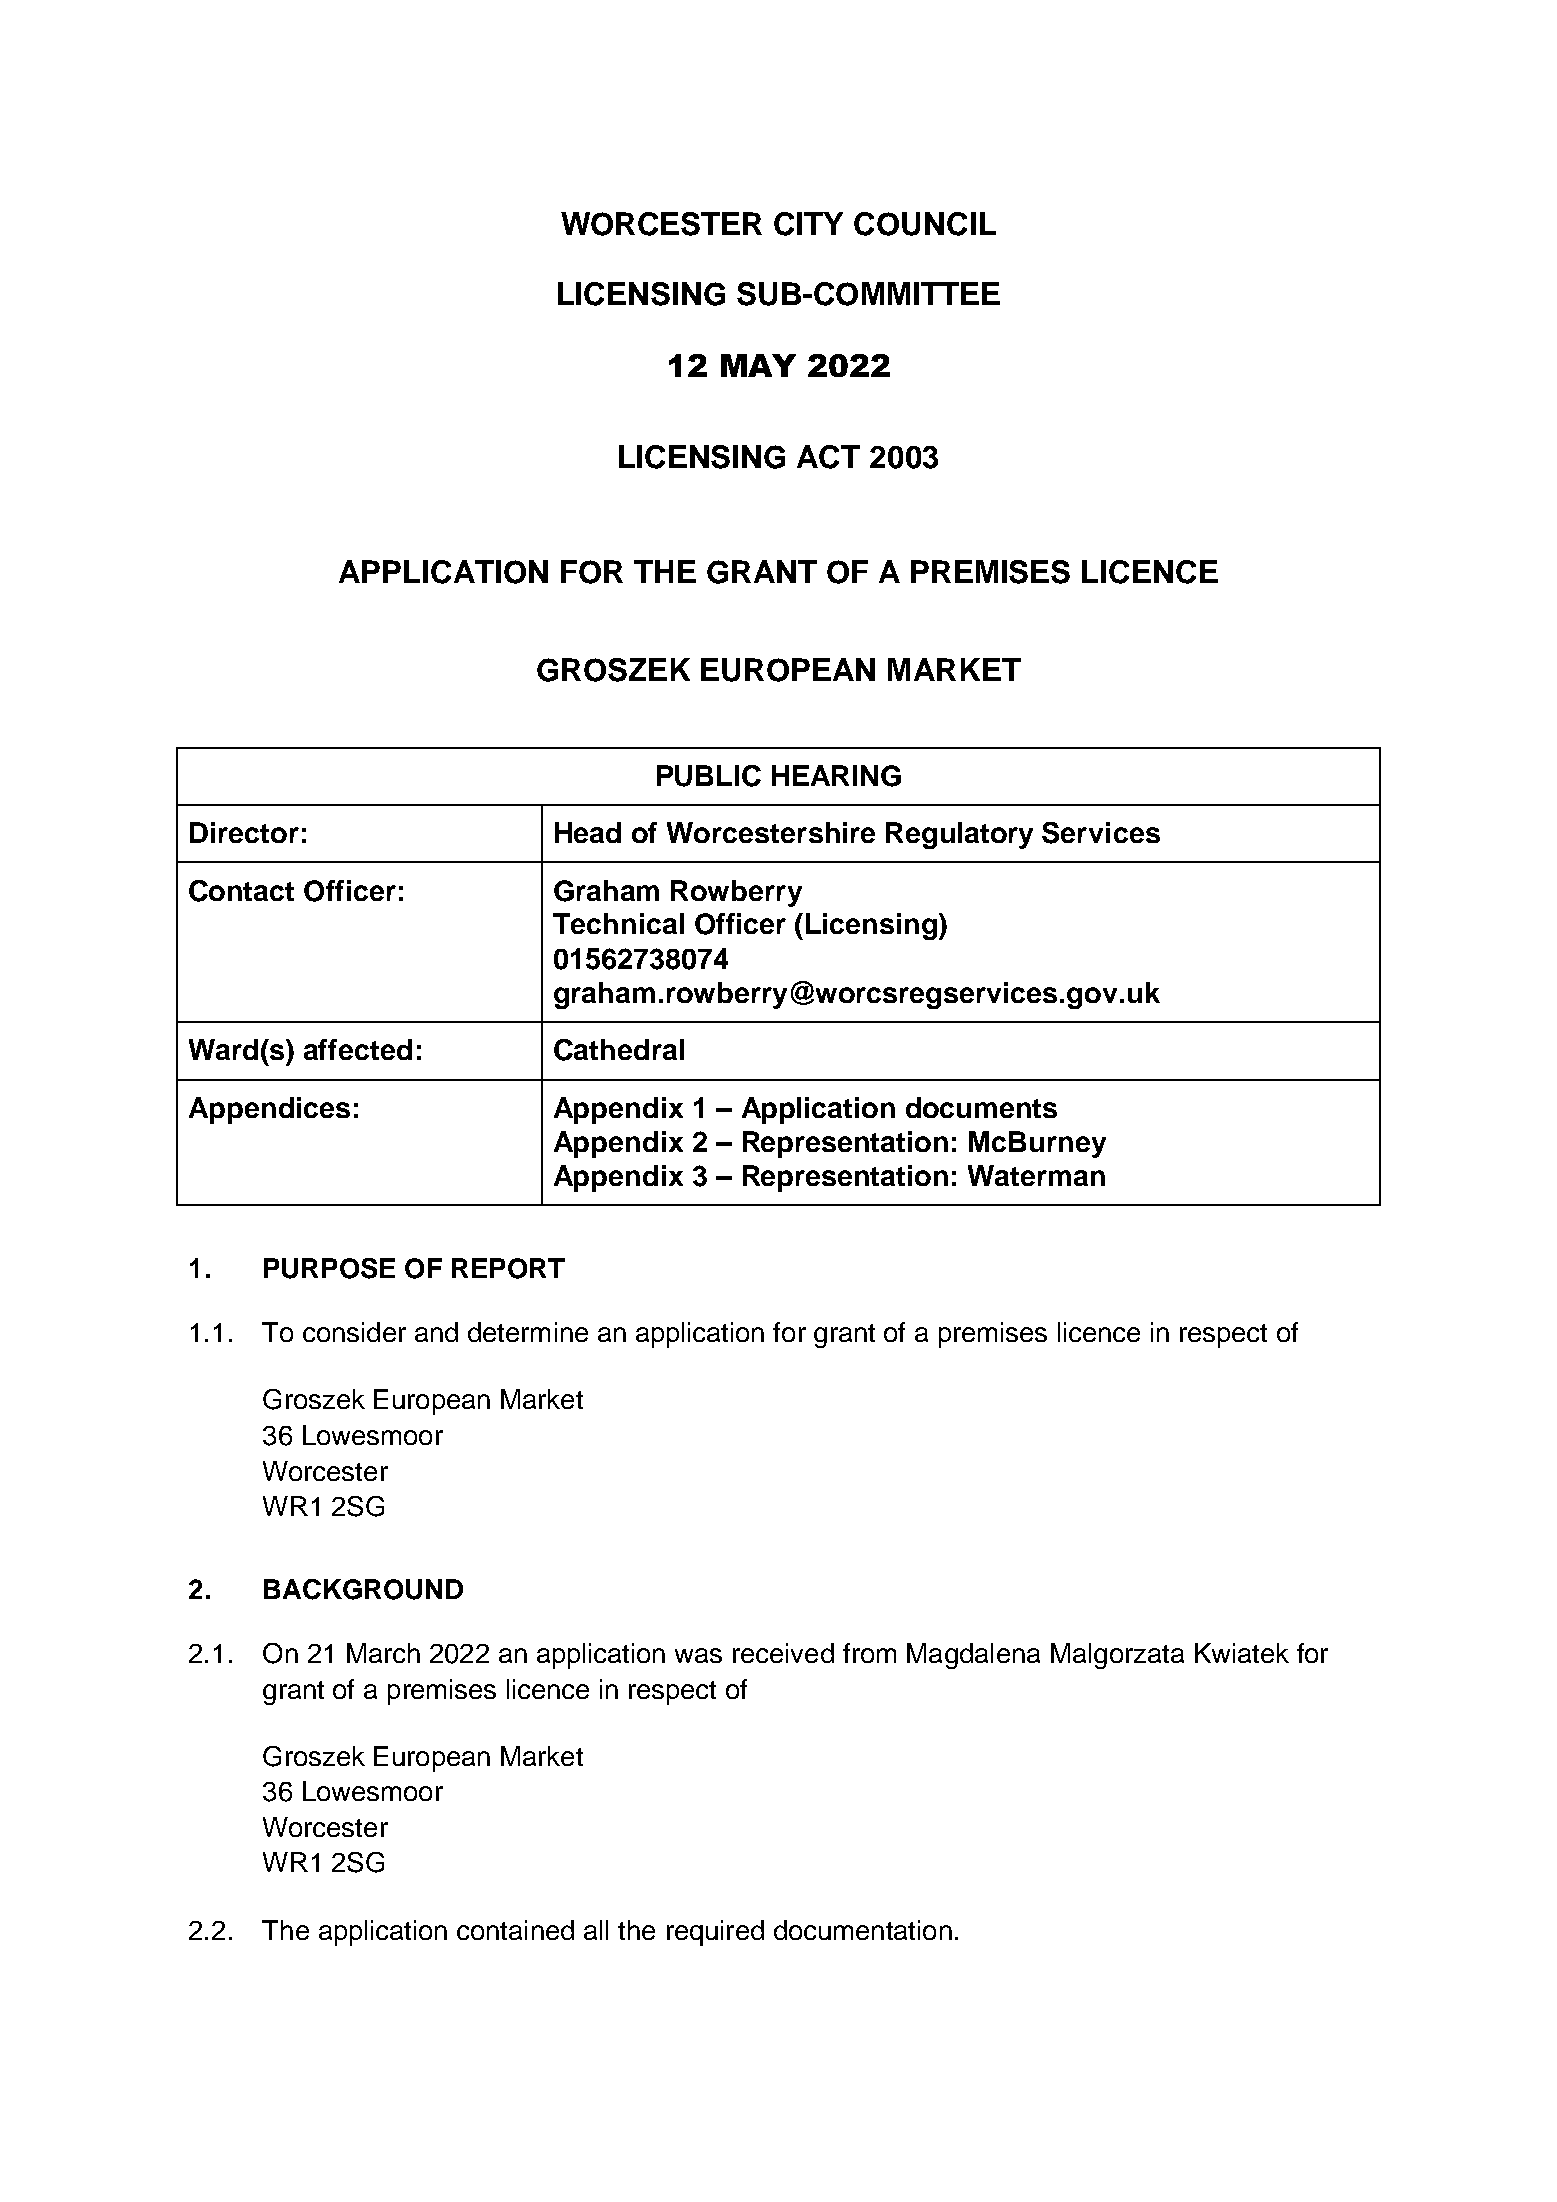  I want to click on was, so click(698, 1655).
